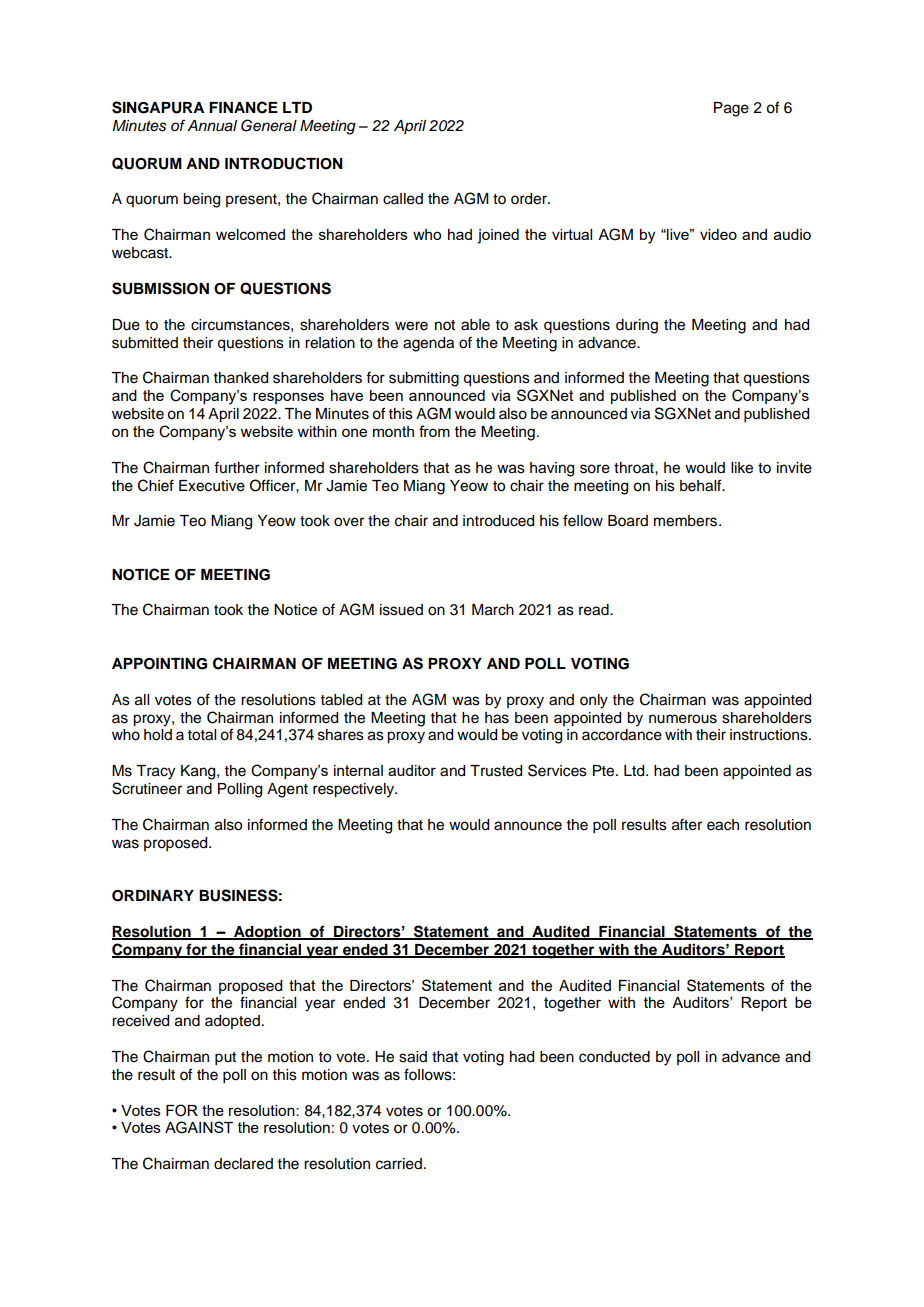  What do you see at coordinates (723, 825) in the image?
I see `each` at bounding box center [723, 825].
